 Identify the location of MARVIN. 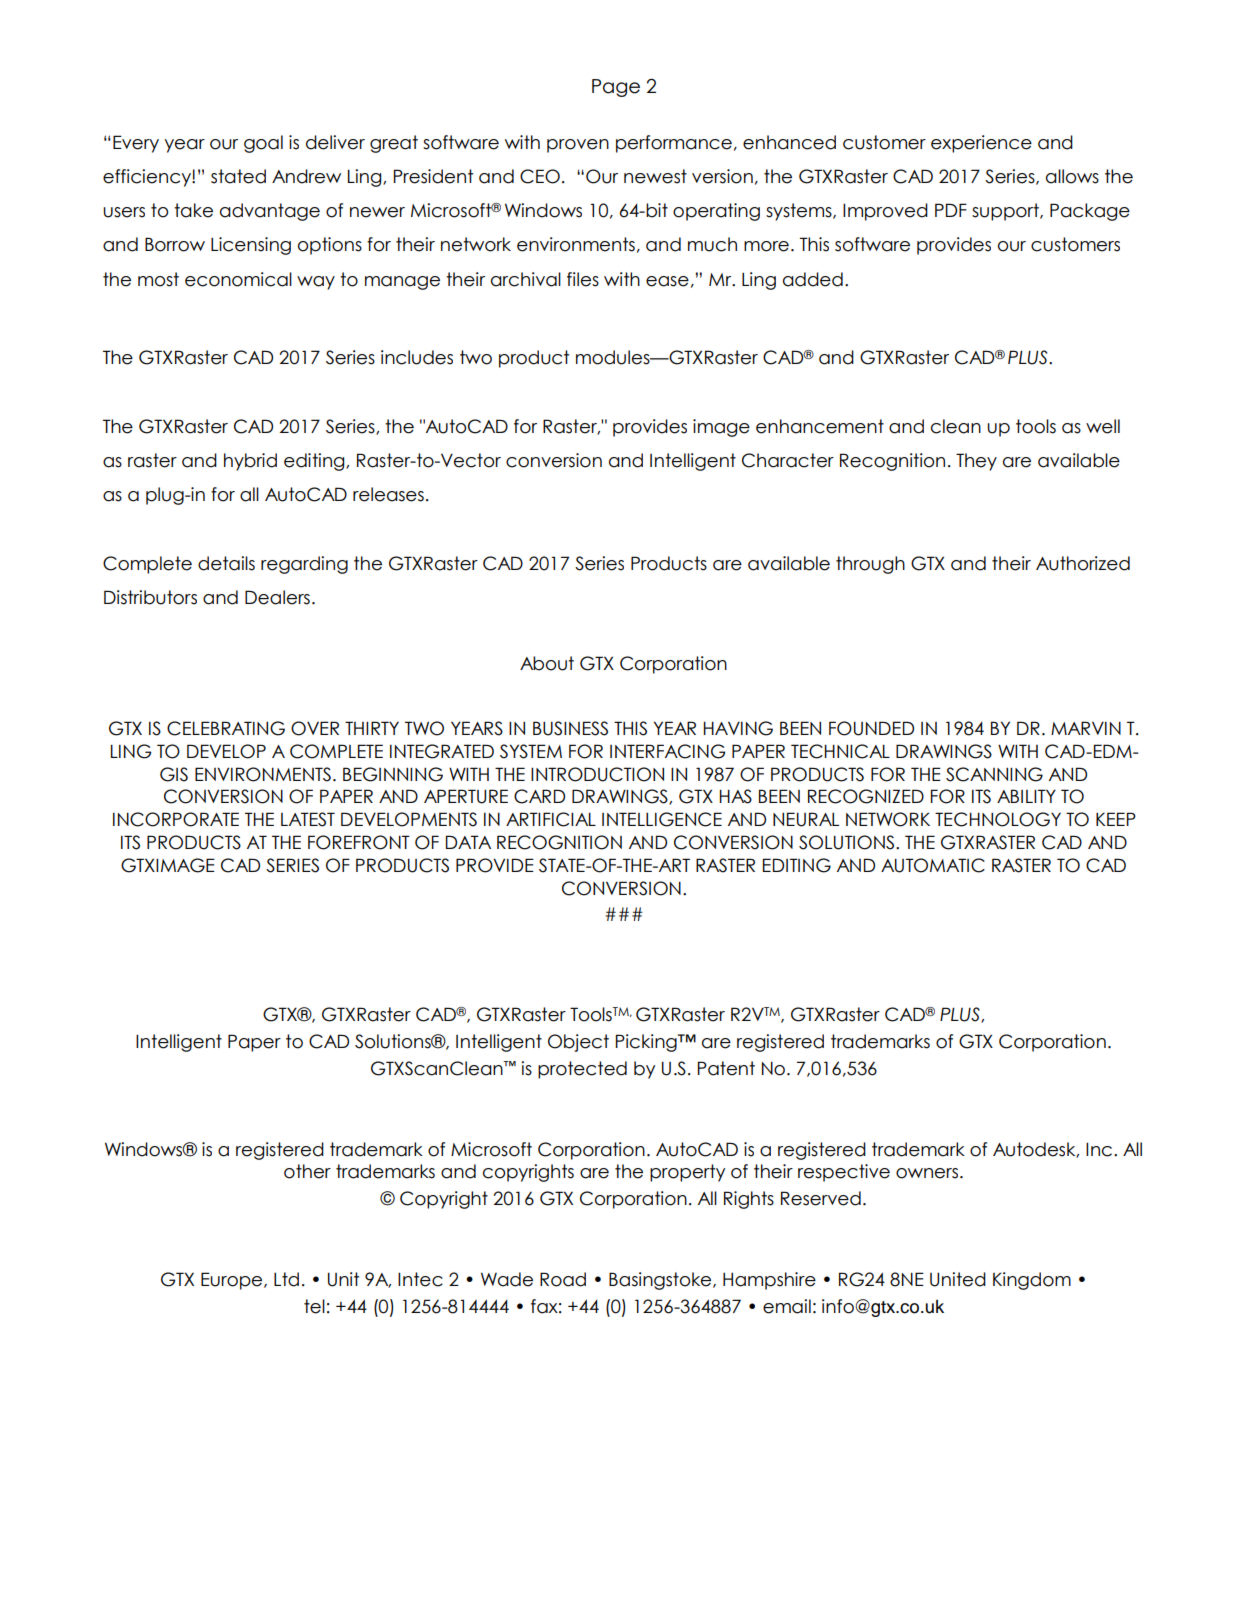
(1086, 728).
